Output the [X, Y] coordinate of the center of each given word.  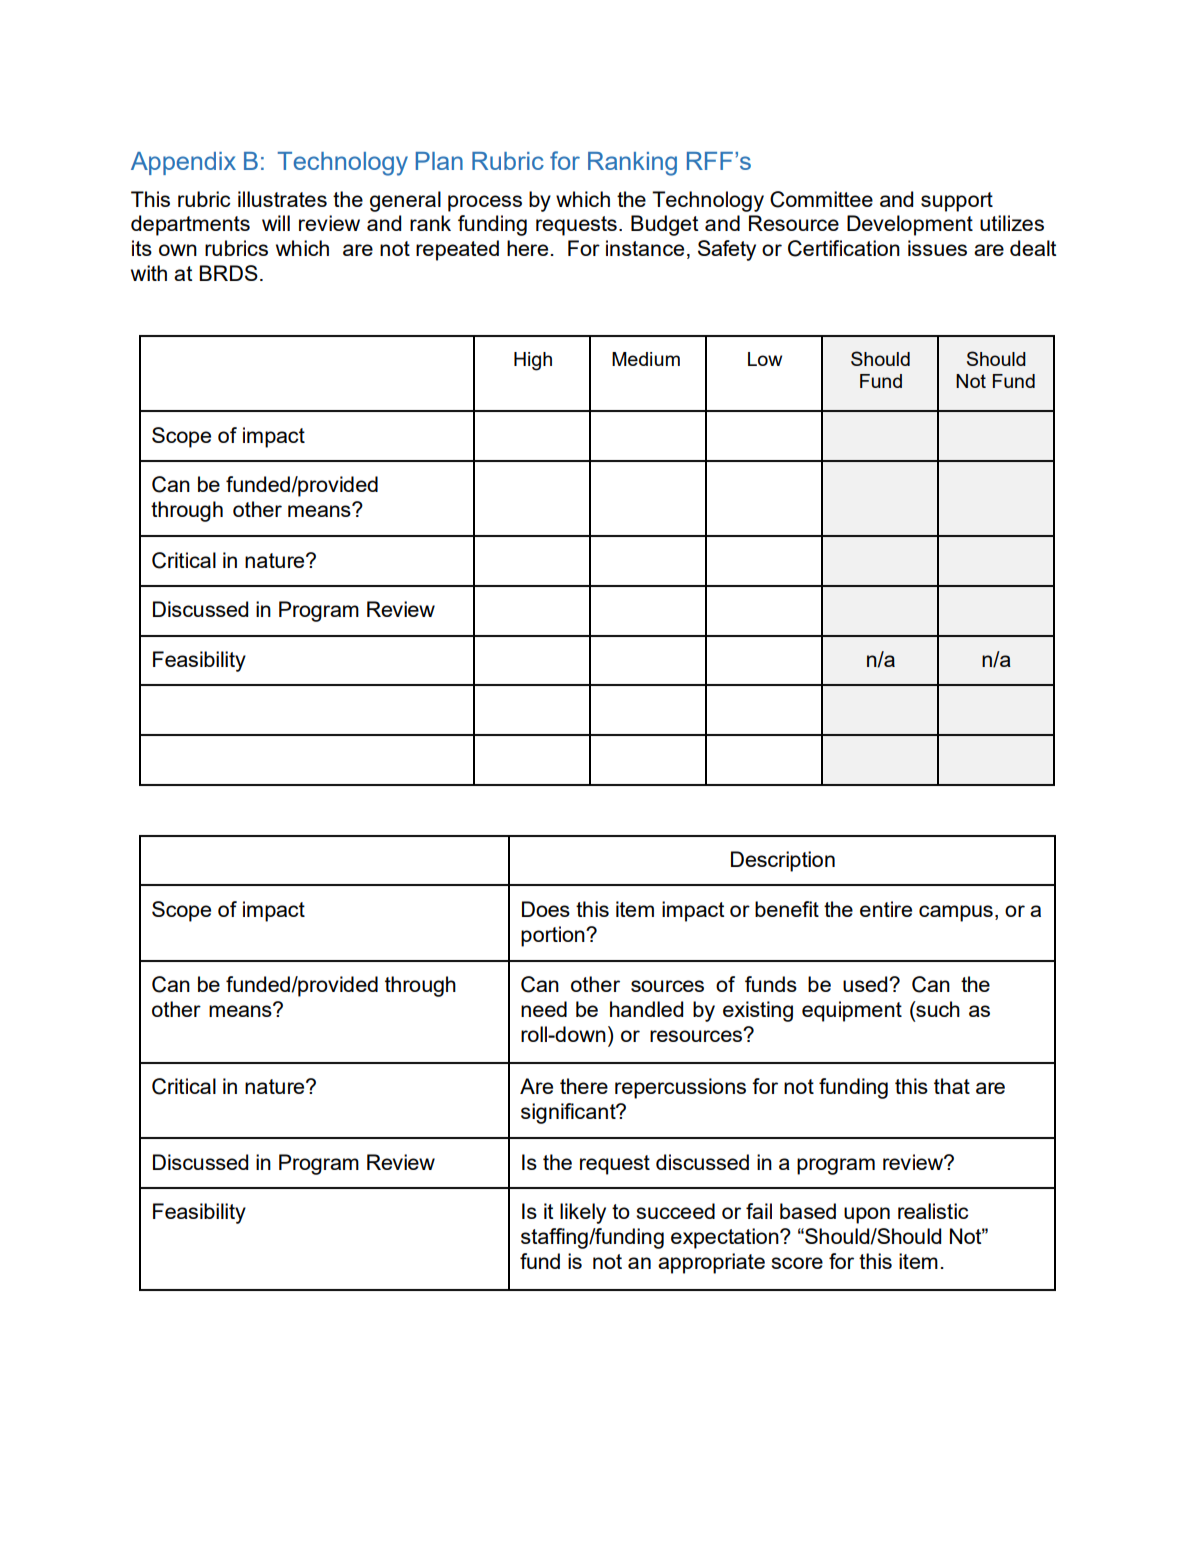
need [544, 1009]
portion [554, 936]
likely [583, 1213]
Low [765, 359]
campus [956, 913]
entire [886, 909]
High [533, 361]
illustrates [282, 199]
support [957, 202]
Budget [664, 225]
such [937, 1009]
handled [646, 1009]
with [149, 273]
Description [783, 861]
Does [546, 909]
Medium [646, 359]
